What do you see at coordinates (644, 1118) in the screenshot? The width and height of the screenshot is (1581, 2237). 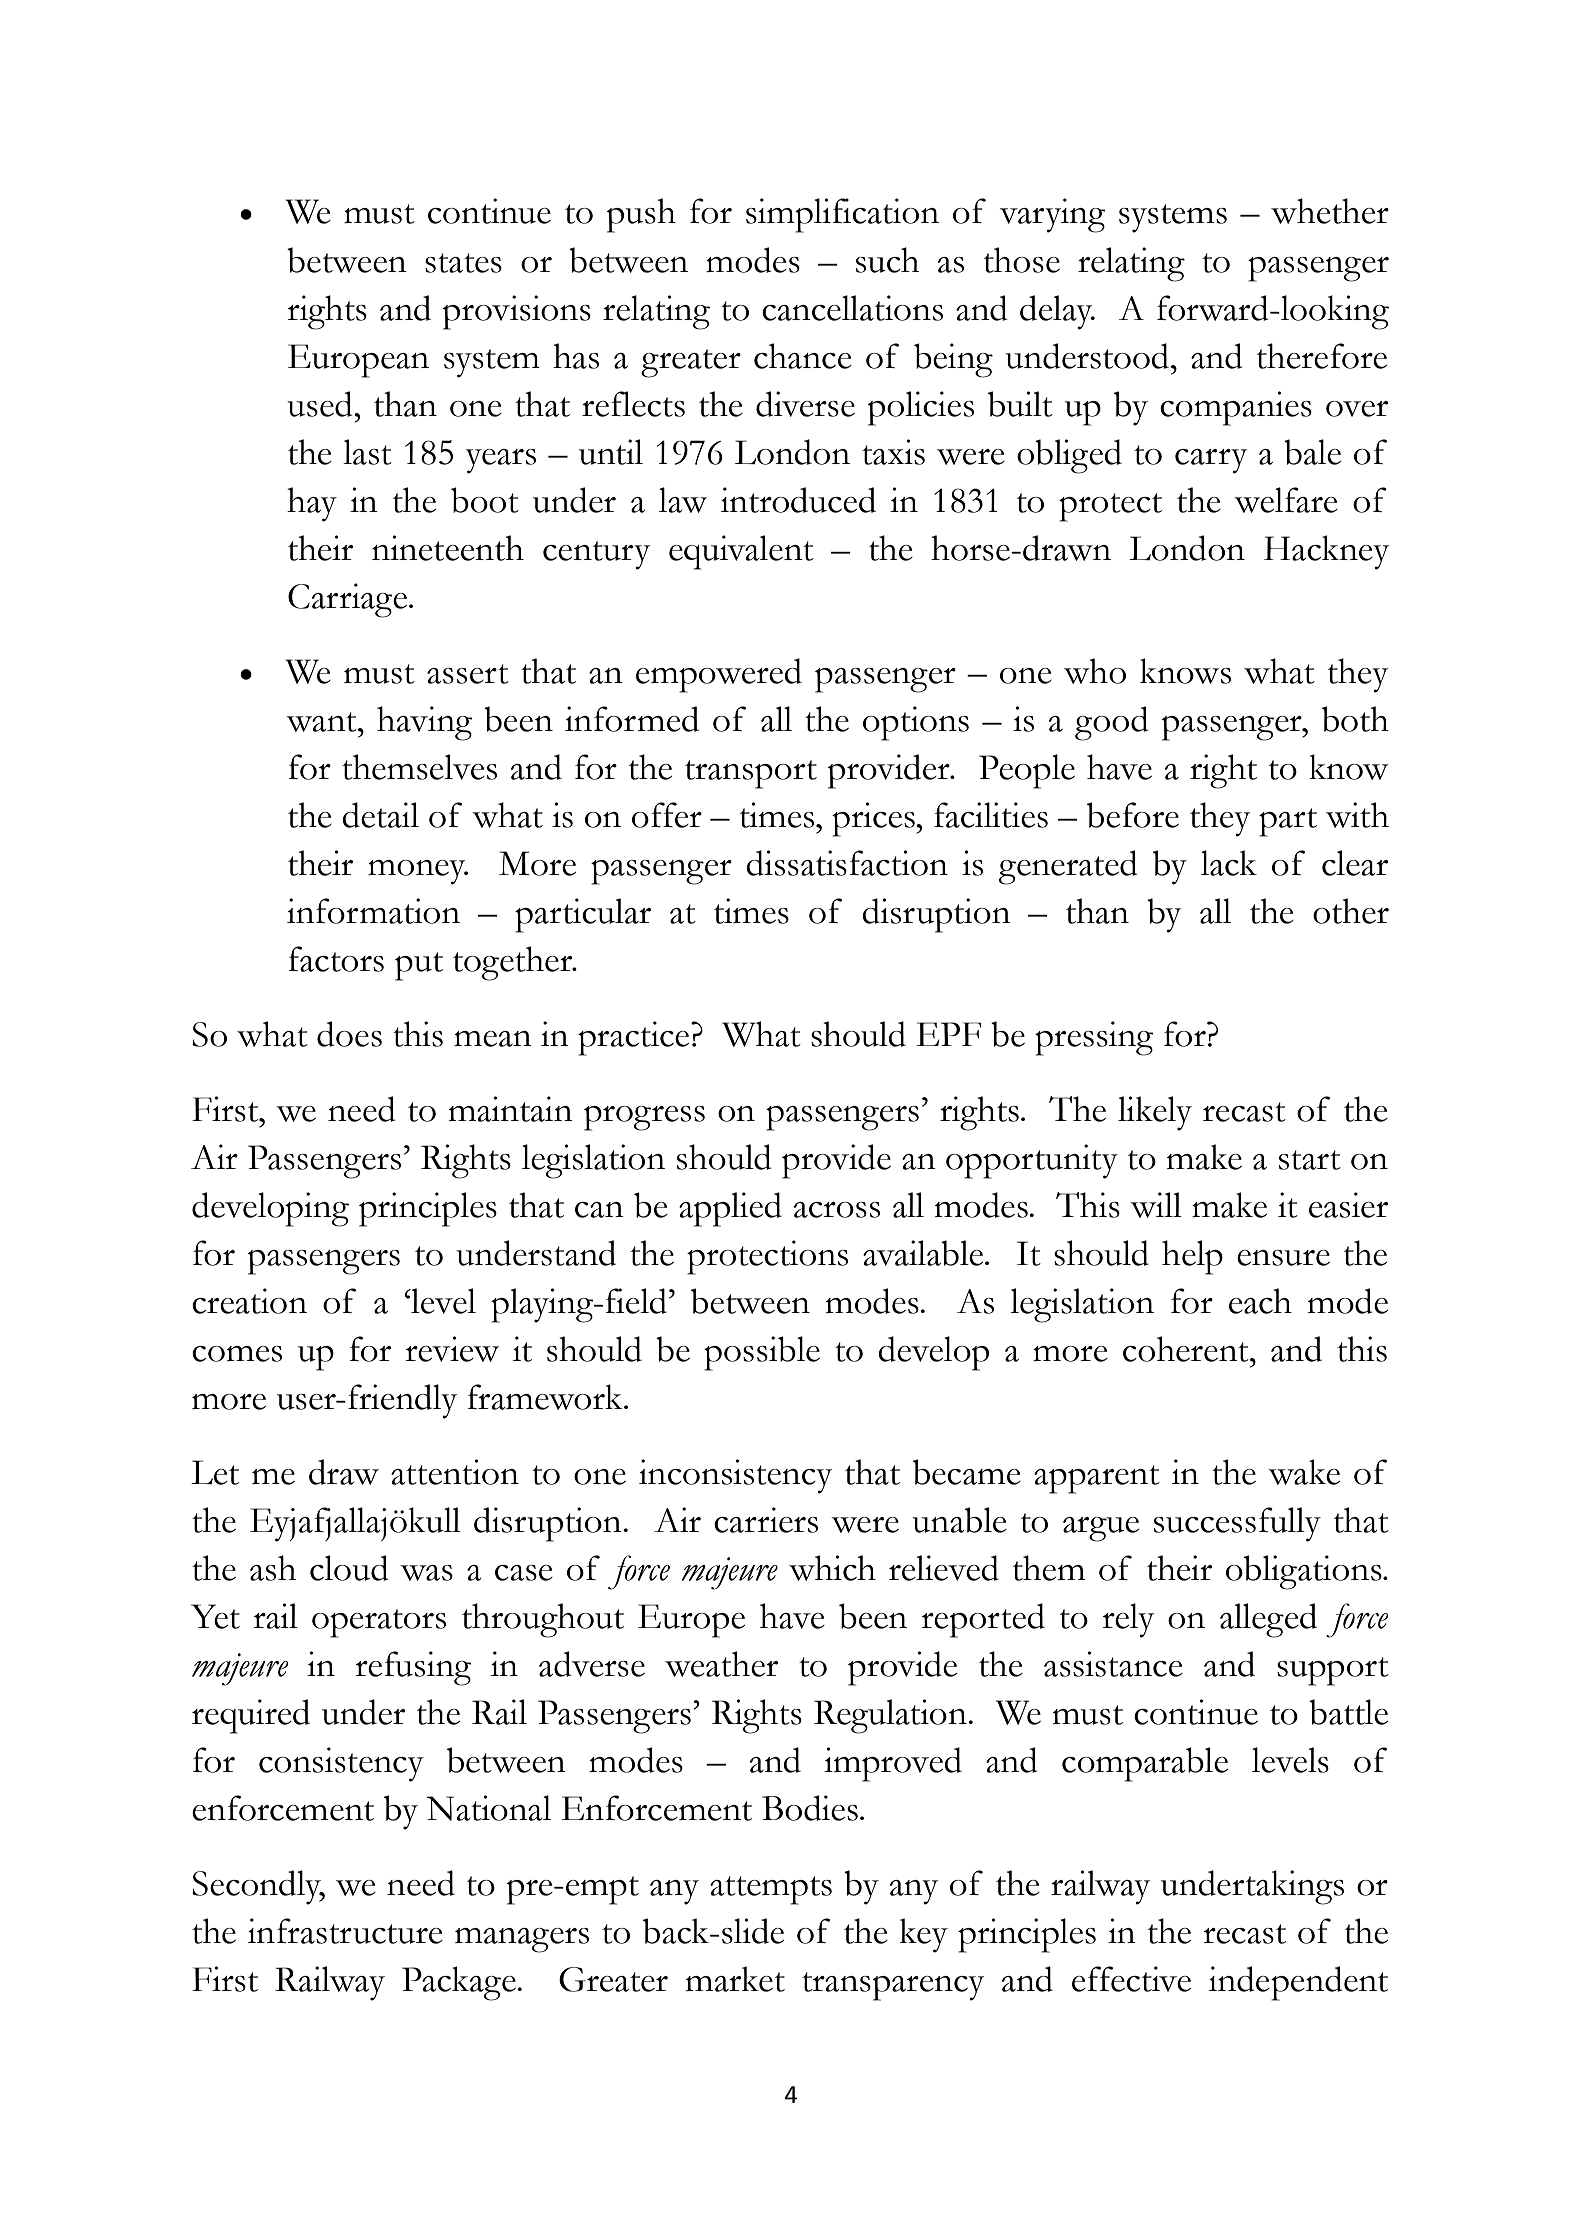 I see `progress` at bounding box center [644, 1118].
